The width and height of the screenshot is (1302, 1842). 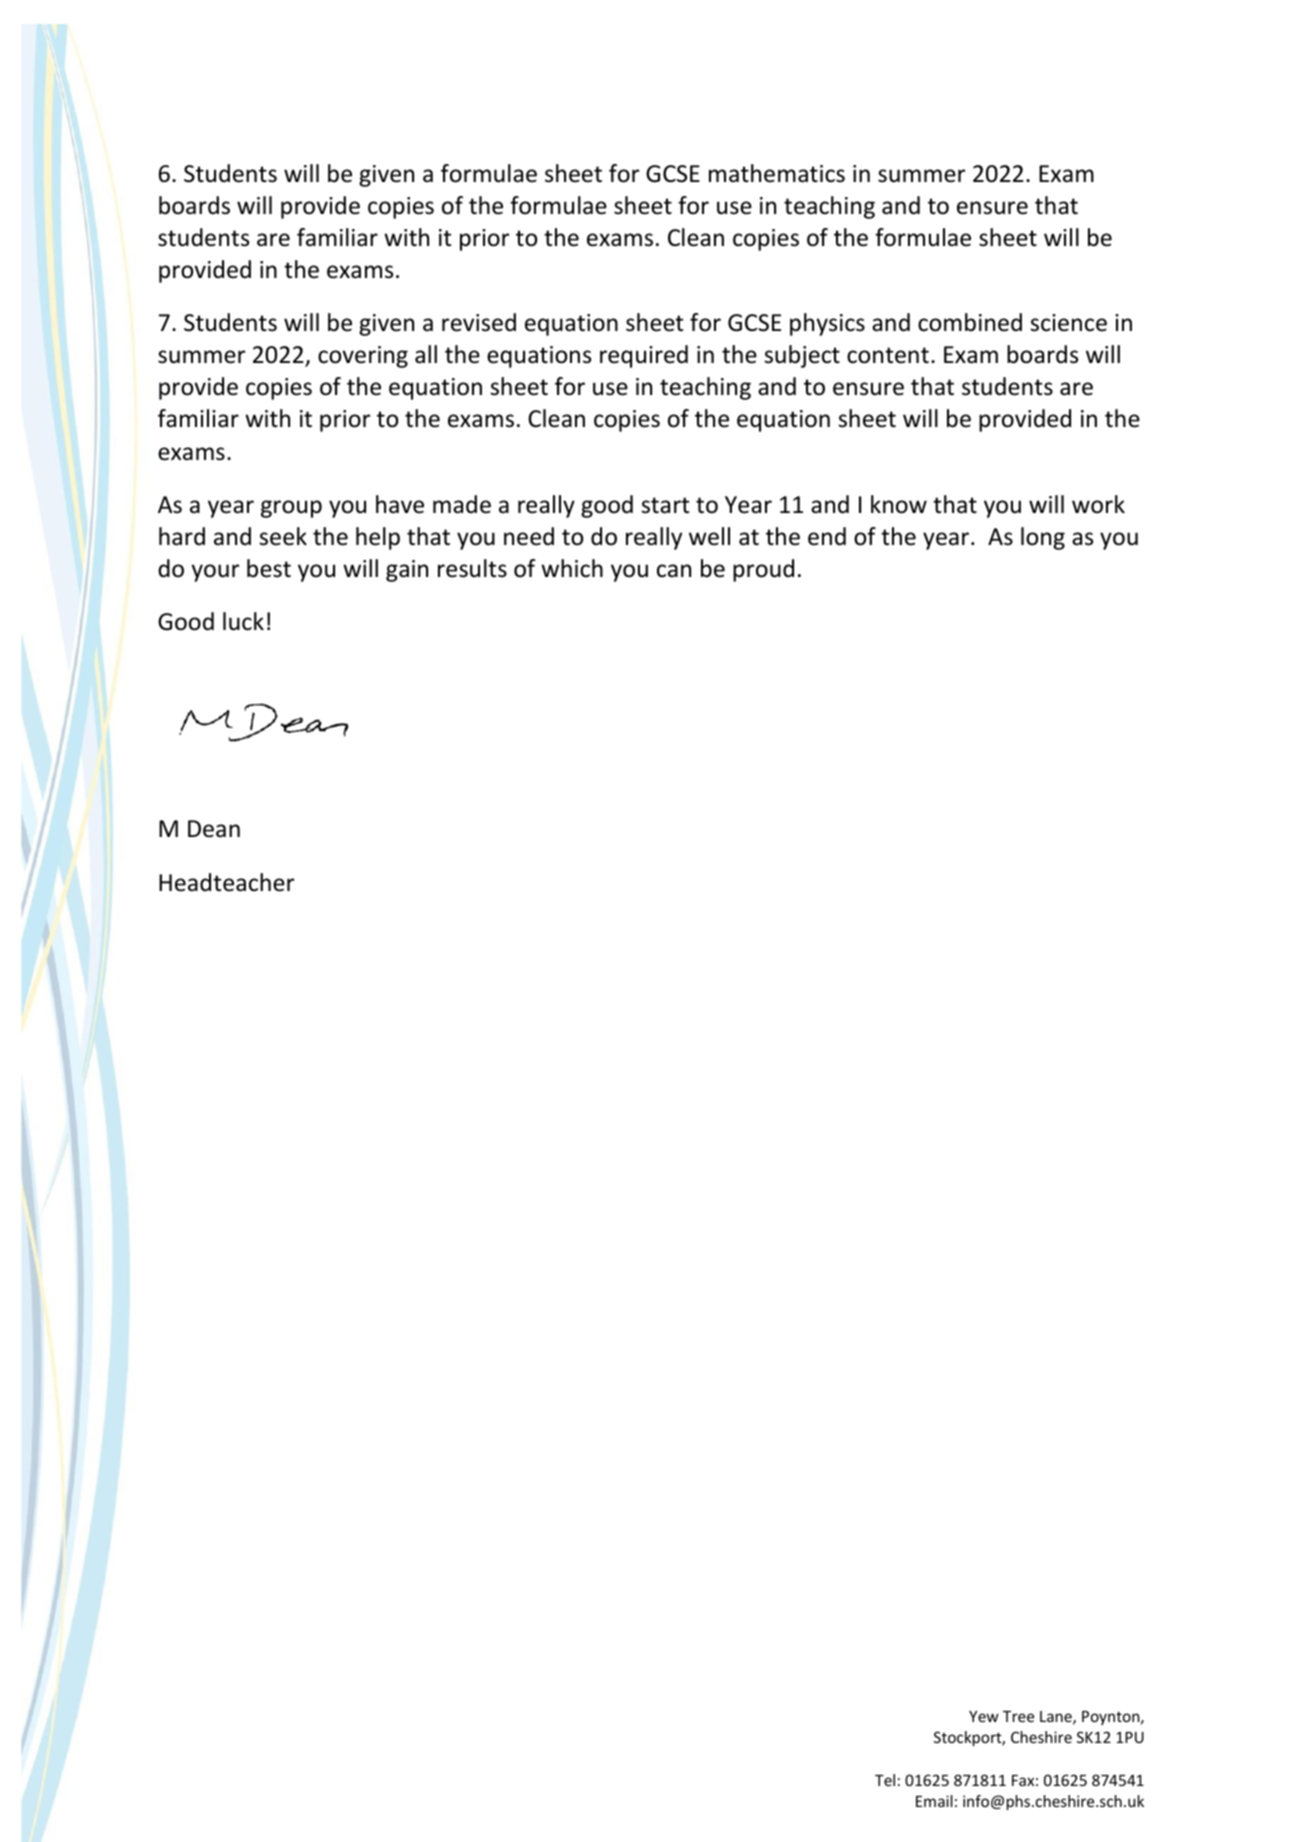 I want to click on mathematics, so click(x=777, y=173).
